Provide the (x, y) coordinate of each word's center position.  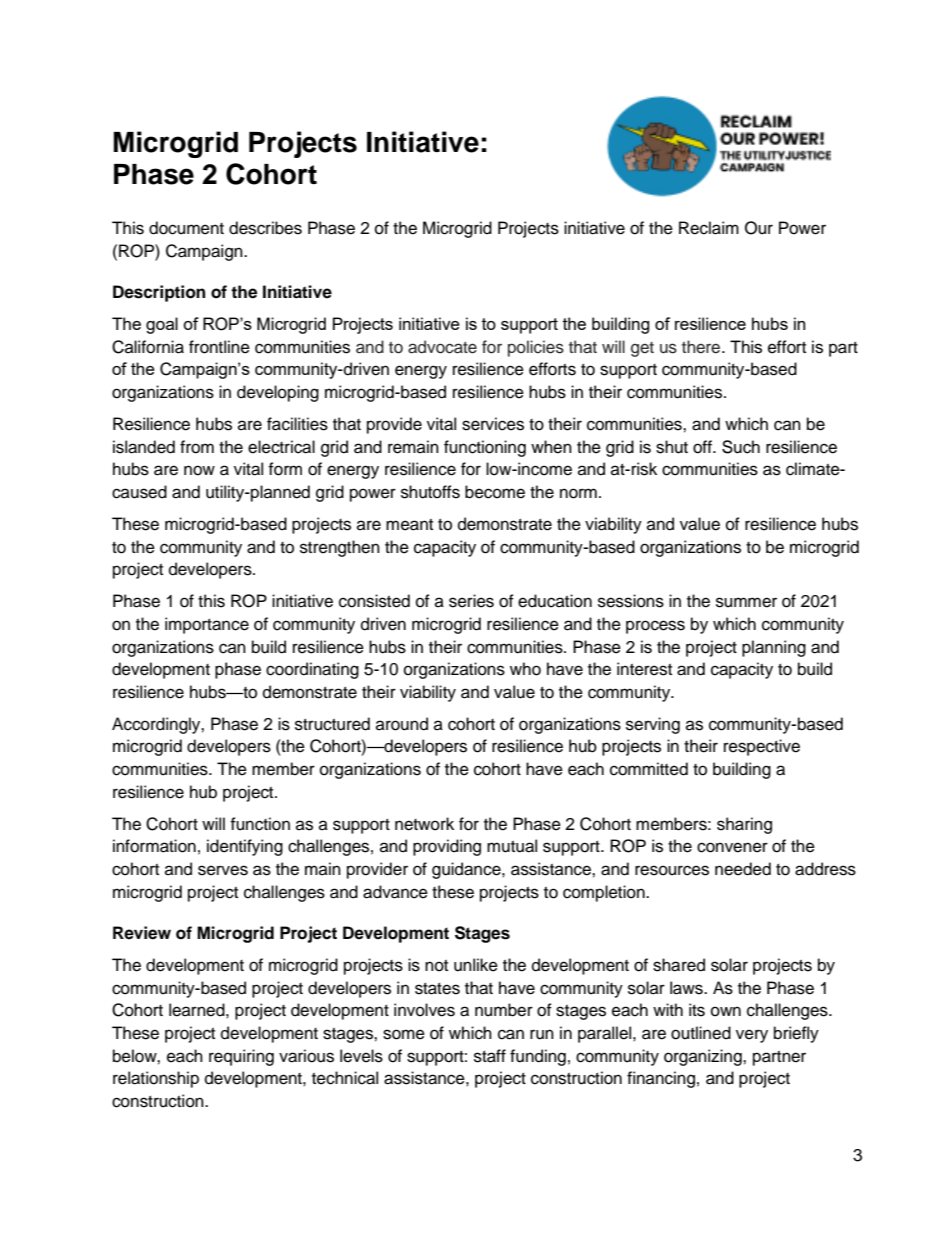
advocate (442, 347)
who (525, 669)
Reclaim (709, 228)
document (186, 228)
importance (207, 625)
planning (774, 648)
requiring (241, 1057)
